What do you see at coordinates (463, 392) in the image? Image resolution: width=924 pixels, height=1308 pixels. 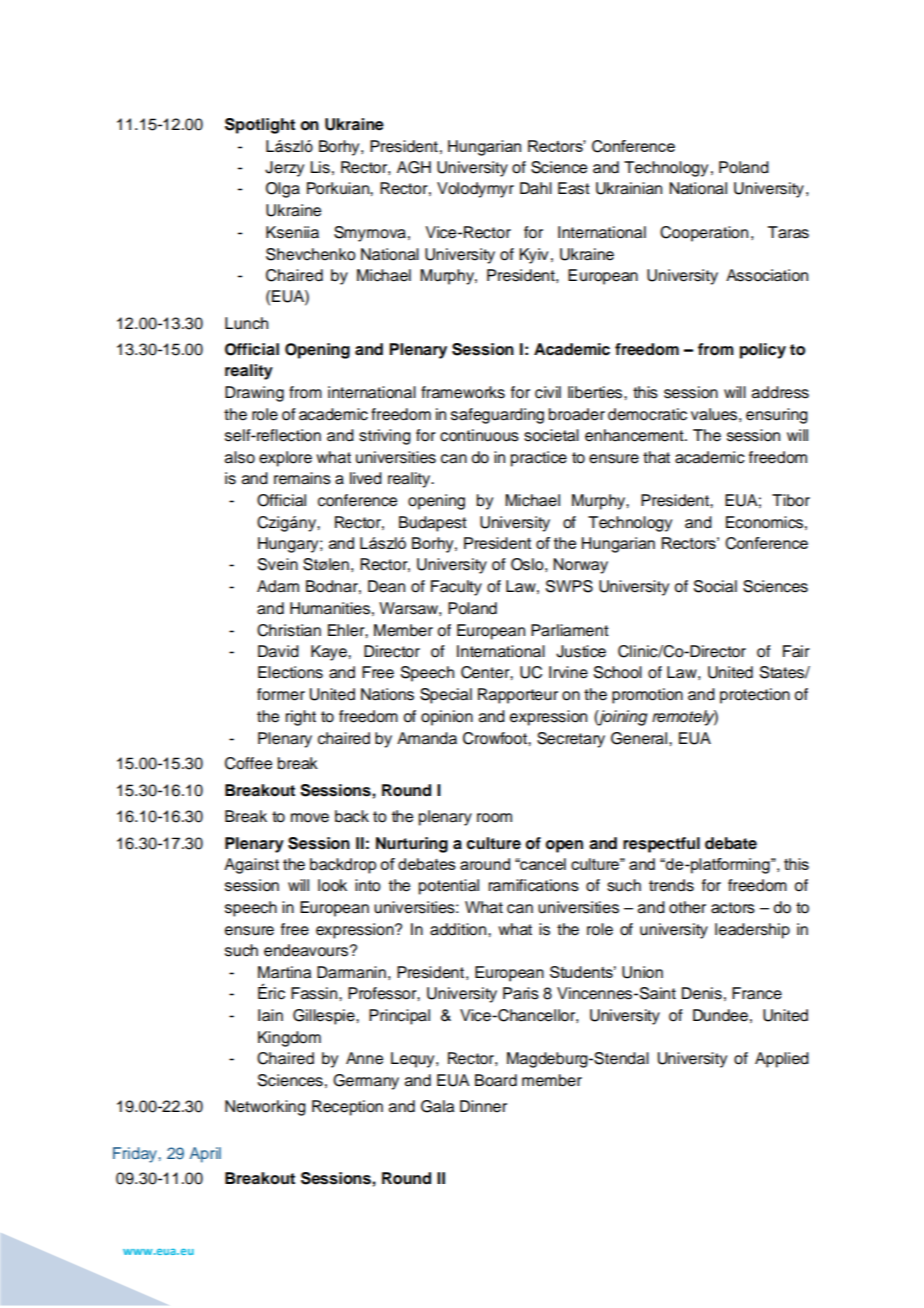 I see `frameworks` at bounding box center [463, 392].
